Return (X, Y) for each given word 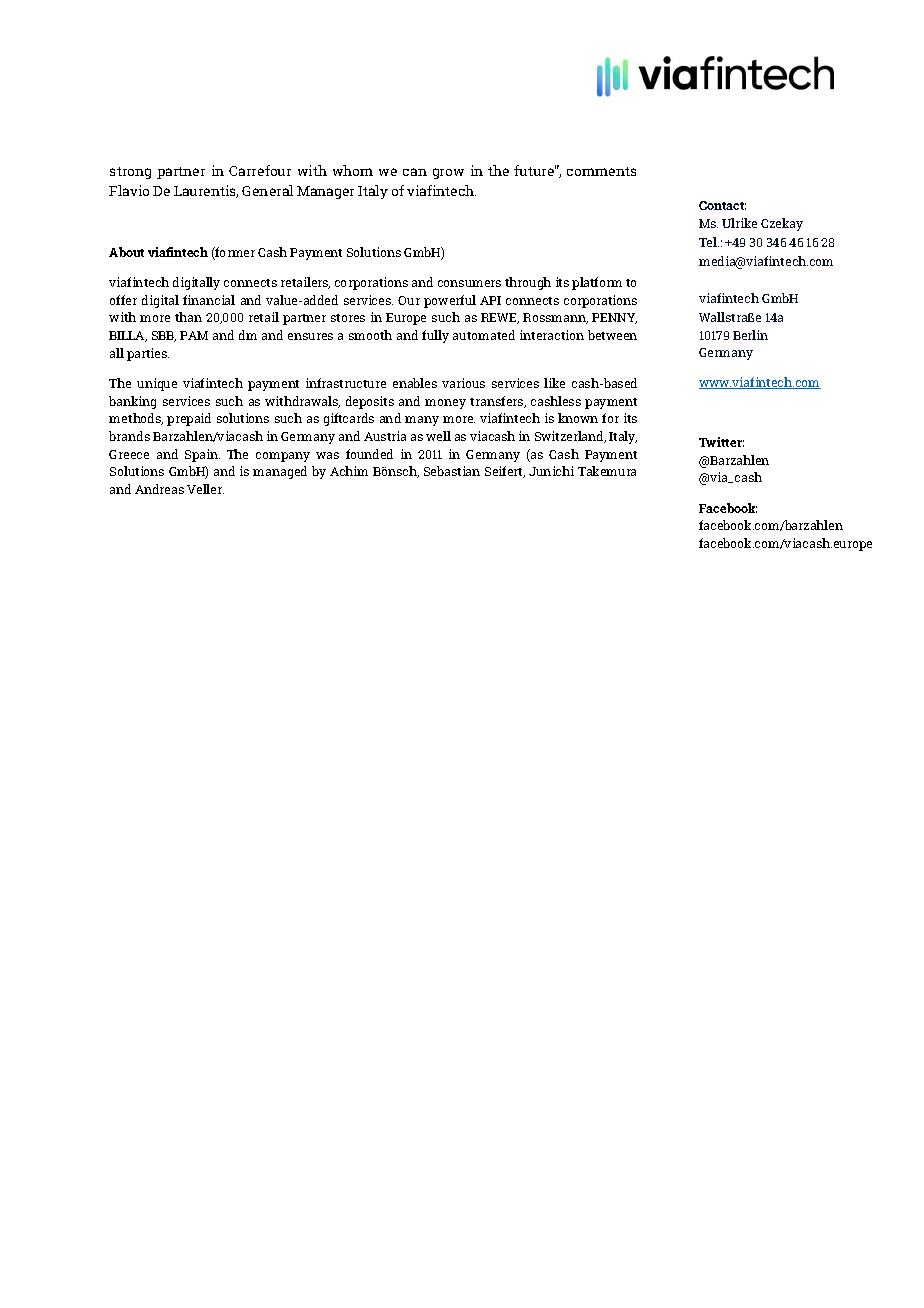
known (578, 418)
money (445, 404)
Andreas (159, 489)
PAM (194, 335)
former (234, 253)
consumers (469, 283)
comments (601, 171)
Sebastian (452, 471)
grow (448, 173)
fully (435, 336)
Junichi (551, 471)
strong (130, 173)
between (612, 335)
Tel (709, 242)
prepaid (189, 419)
